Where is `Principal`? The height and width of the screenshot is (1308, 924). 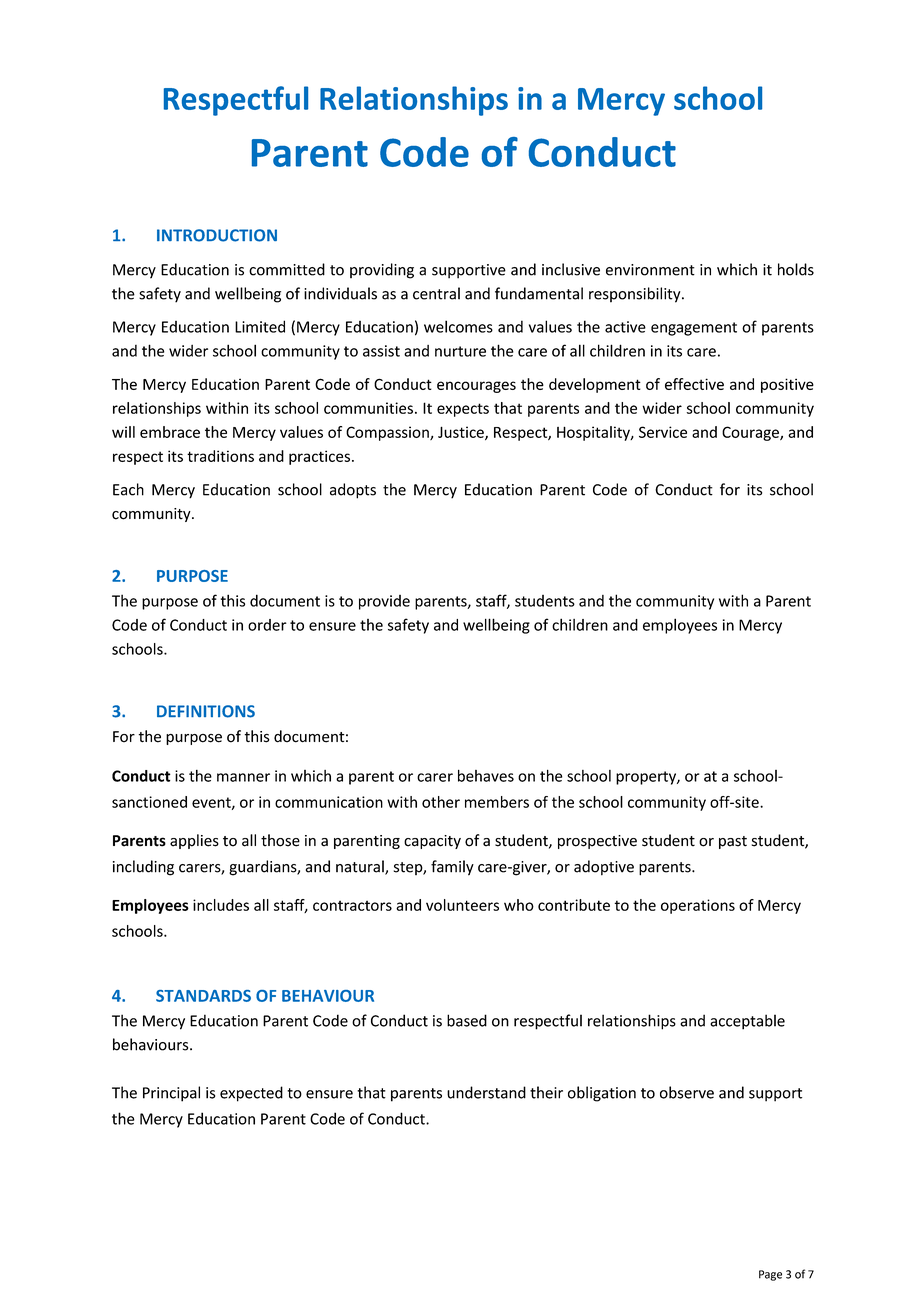
Principal is located at coordinates (171, 1094).
